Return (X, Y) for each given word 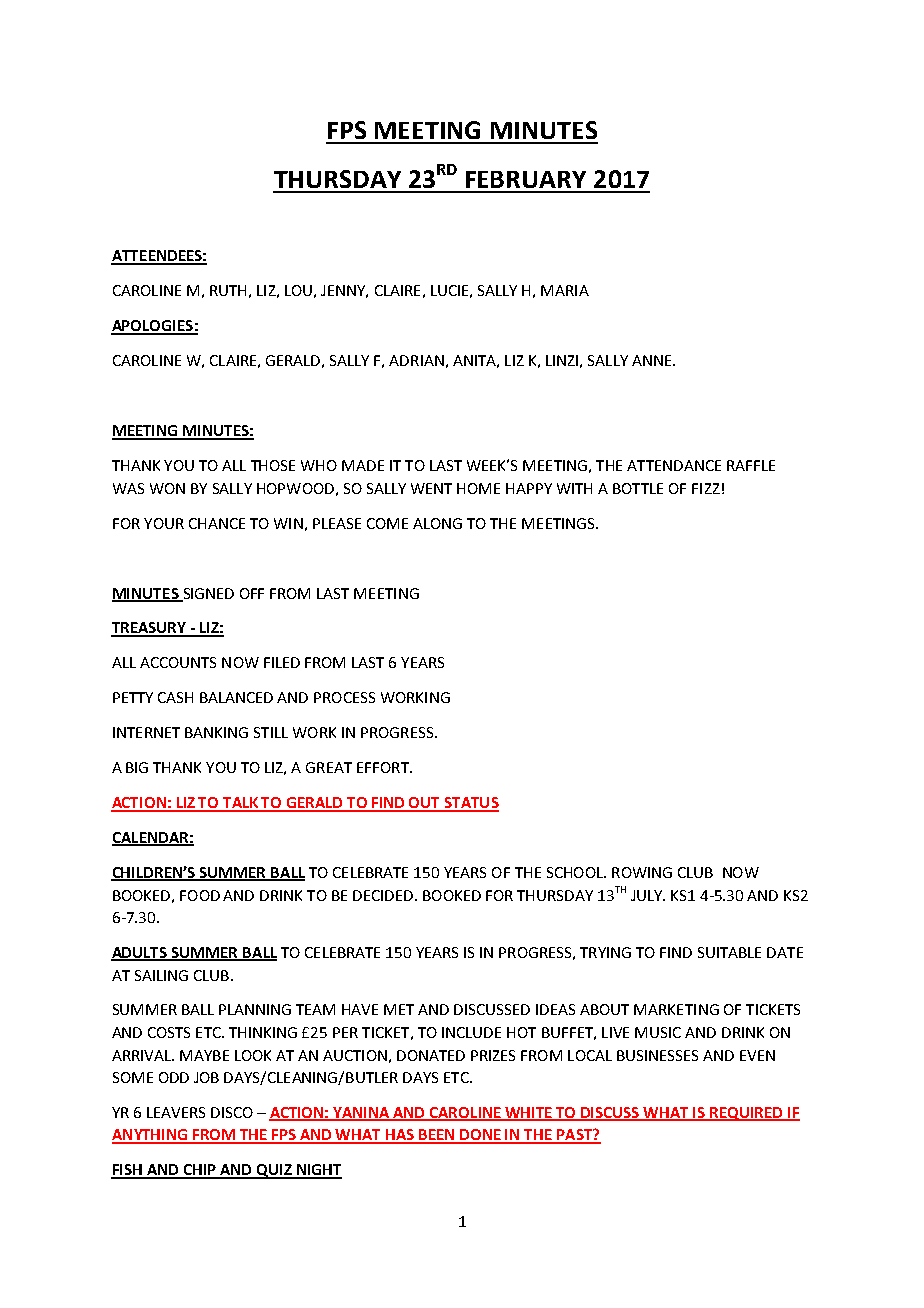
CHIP (200, 1171)
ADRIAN (416, 360)
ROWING (642, 872)
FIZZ (706, 488)
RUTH (228, 290)
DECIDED (384, 895)
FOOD (200, 895)
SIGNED (207, 594)
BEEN (437, 1136)
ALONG (437, 523)
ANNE (653, 360)
